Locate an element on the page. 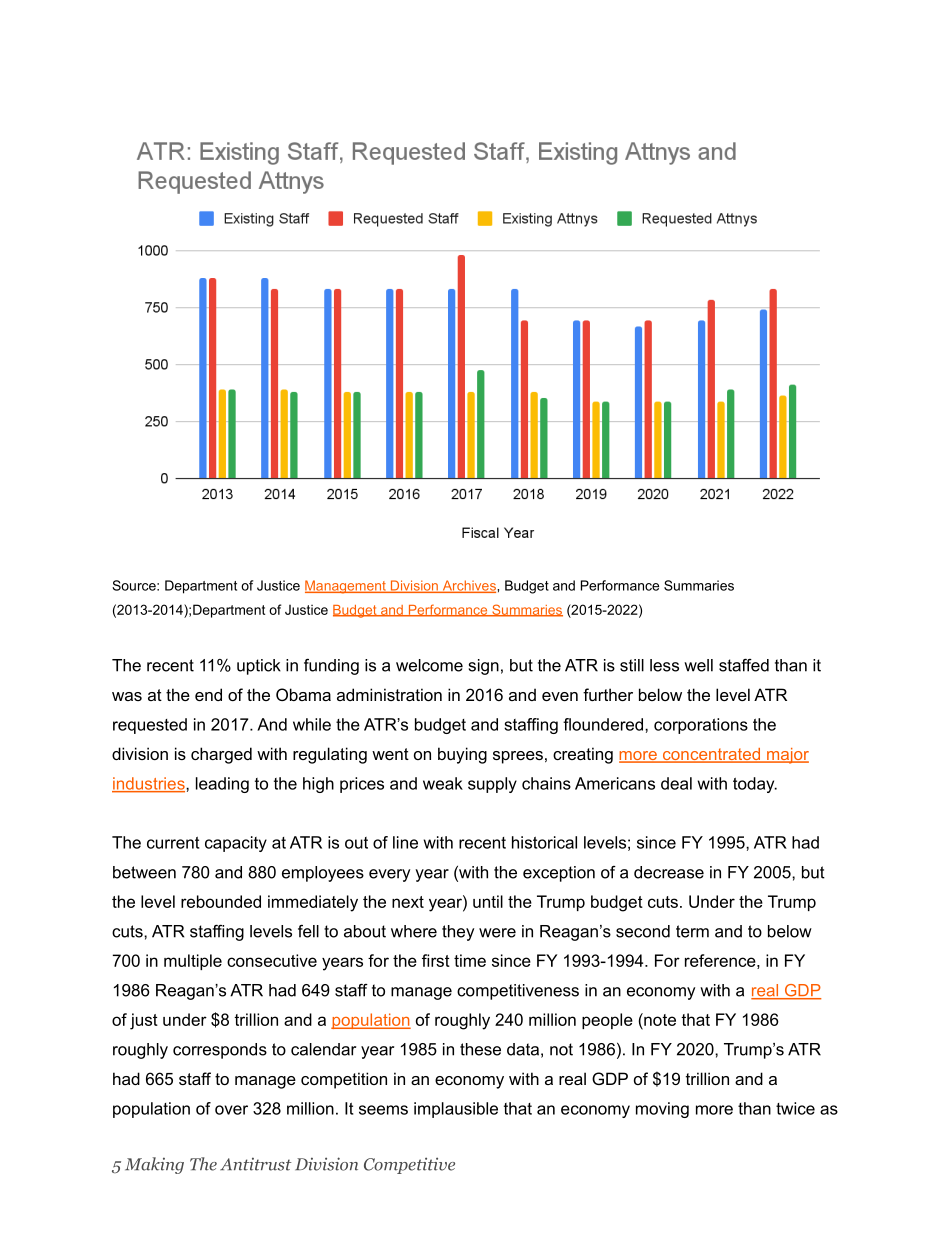 The height and width of the page is (1233, 952). Antitrust is located at coordinates (256, 1164).
